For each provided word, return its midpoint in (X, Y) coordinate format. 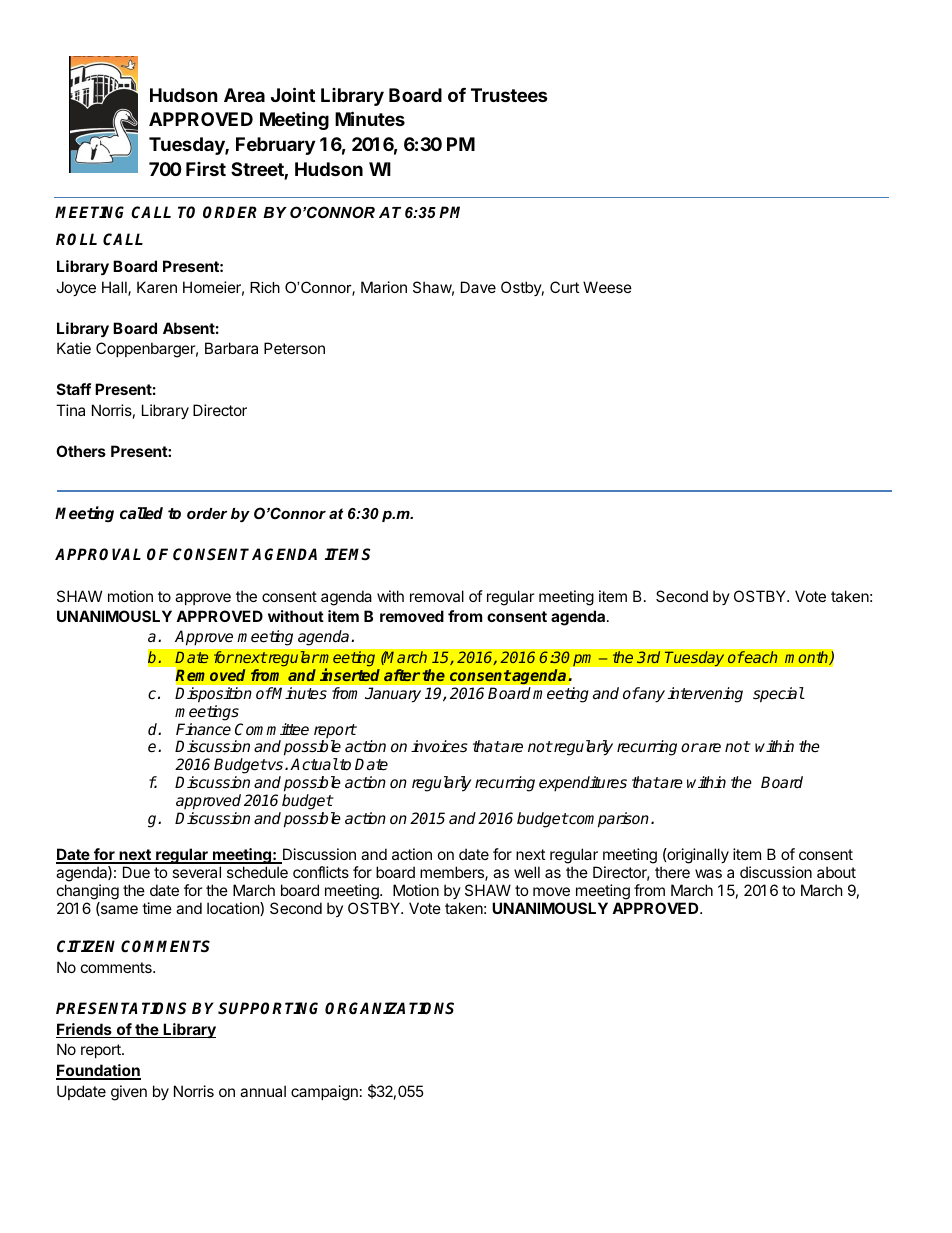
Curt (564, 287)
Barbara (231, 348)
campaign (324, 1093)
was (708, 873)
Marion (384, 287)
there (672, 872)
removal (437, 596)
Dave (478, 287)
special (778, 695)
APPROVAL (98, 554)
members (453, 873)
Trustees (509, 95)
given (129, 1093)
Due (136, 872)
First (206, 169)
